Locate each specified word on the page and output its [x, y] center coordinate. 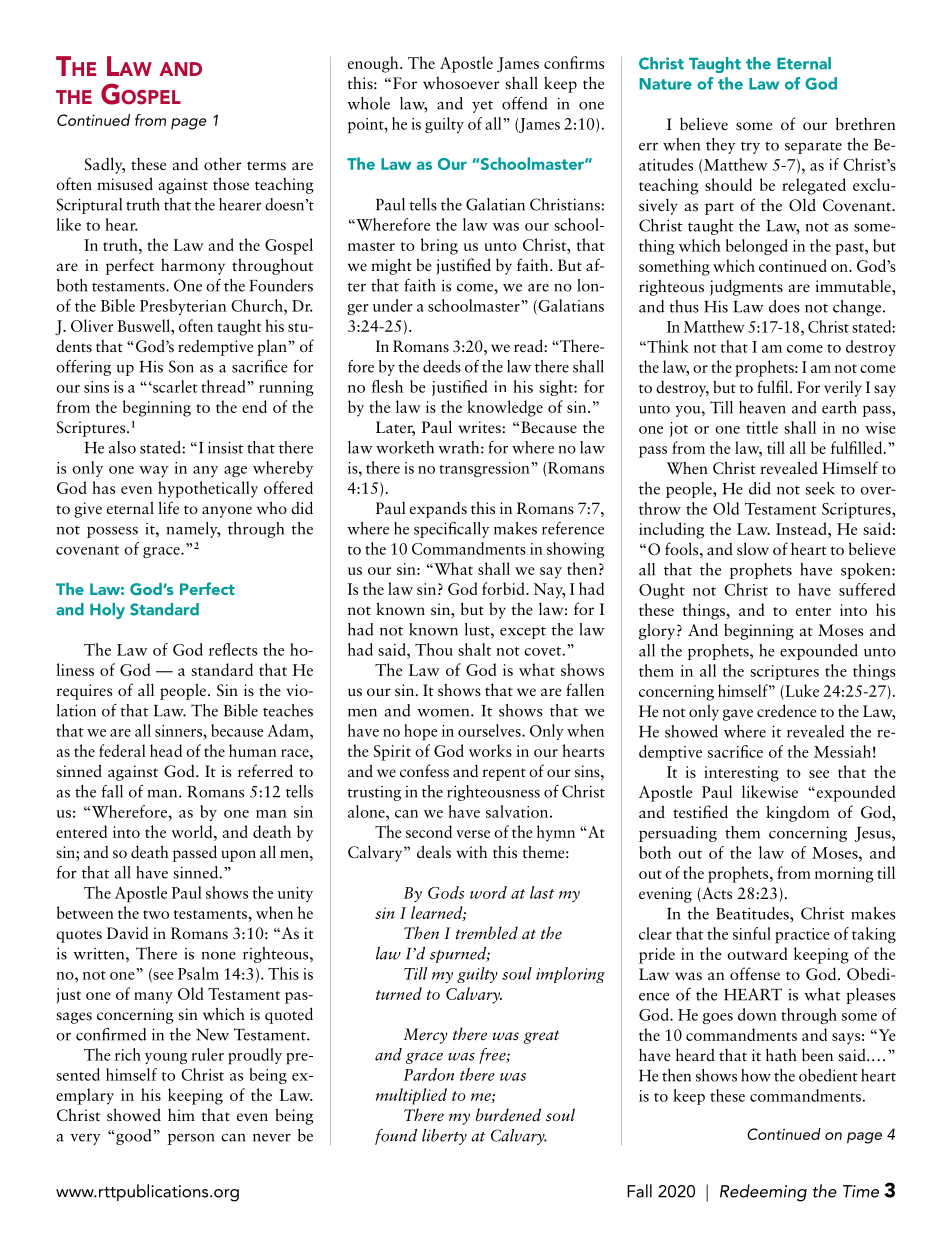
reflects [233, 649]
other [223, 164]
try [750, 148]
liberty [444, 1137]
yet [482, 106]
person [191, 1139]
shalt [474, 649]
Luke [801, 690]
